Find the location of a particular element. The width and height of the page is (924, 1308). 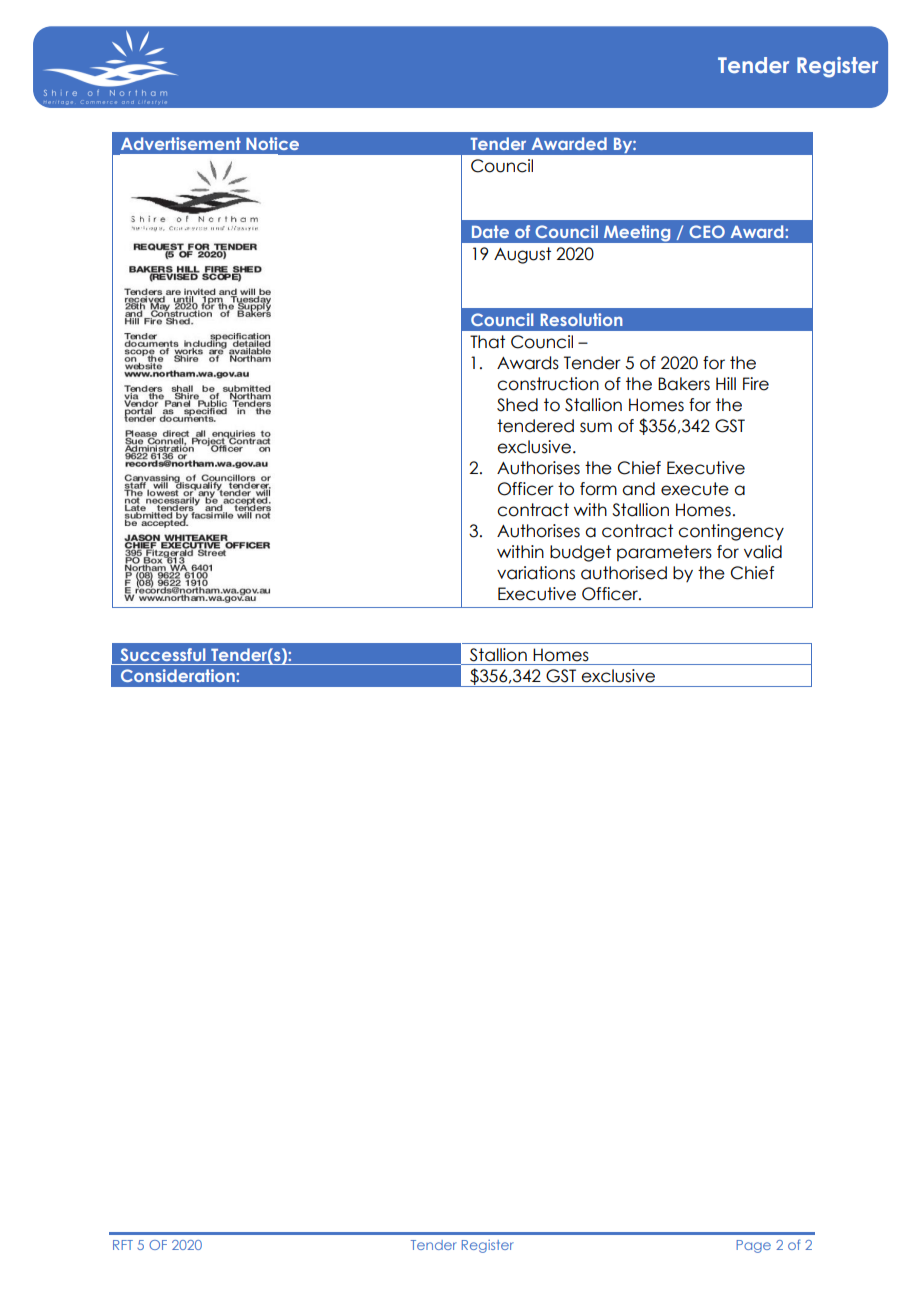

CEO is located at coordinates (707, 231).
